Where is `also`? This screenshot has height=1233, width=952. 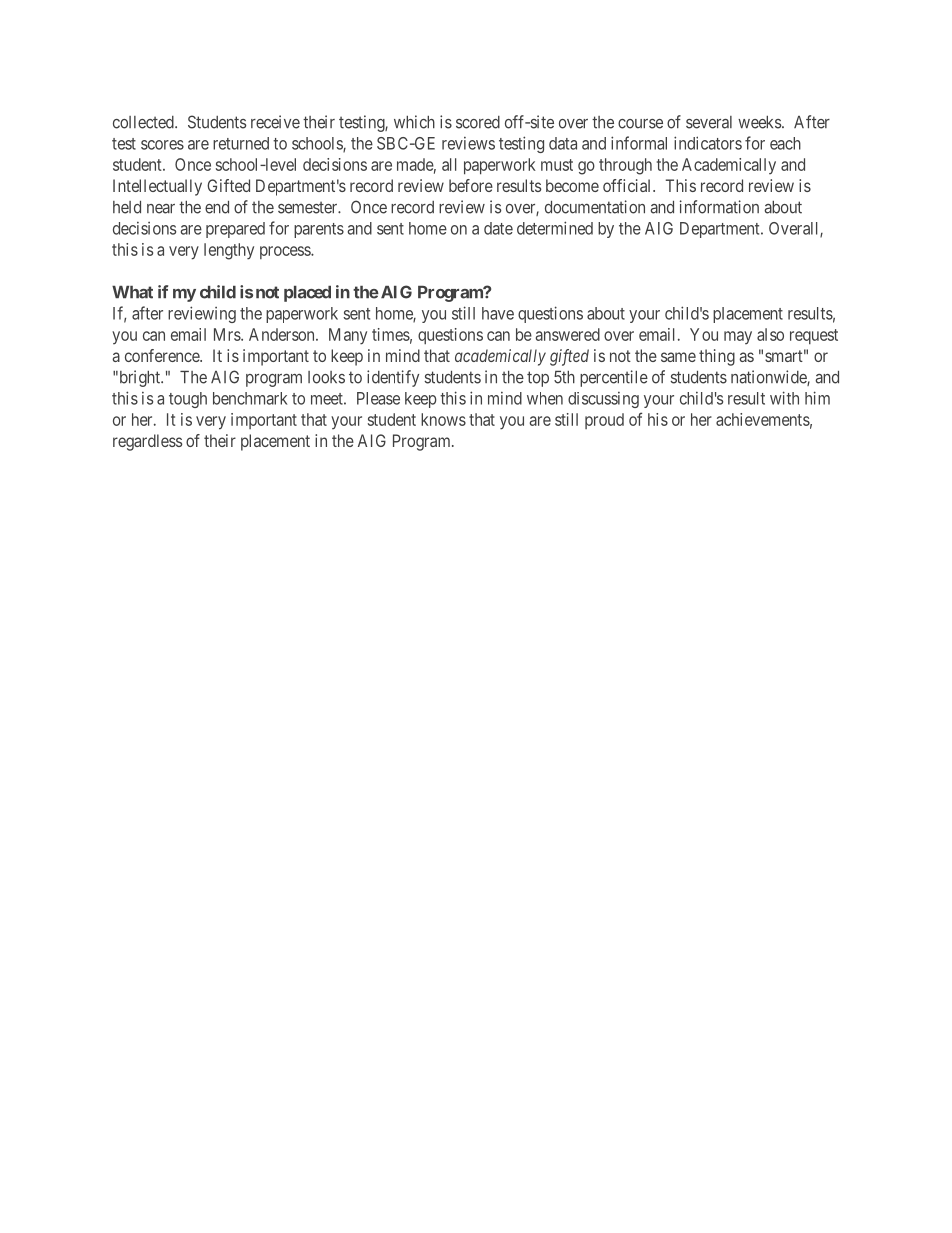 also is located at coordinates (770, 334).
